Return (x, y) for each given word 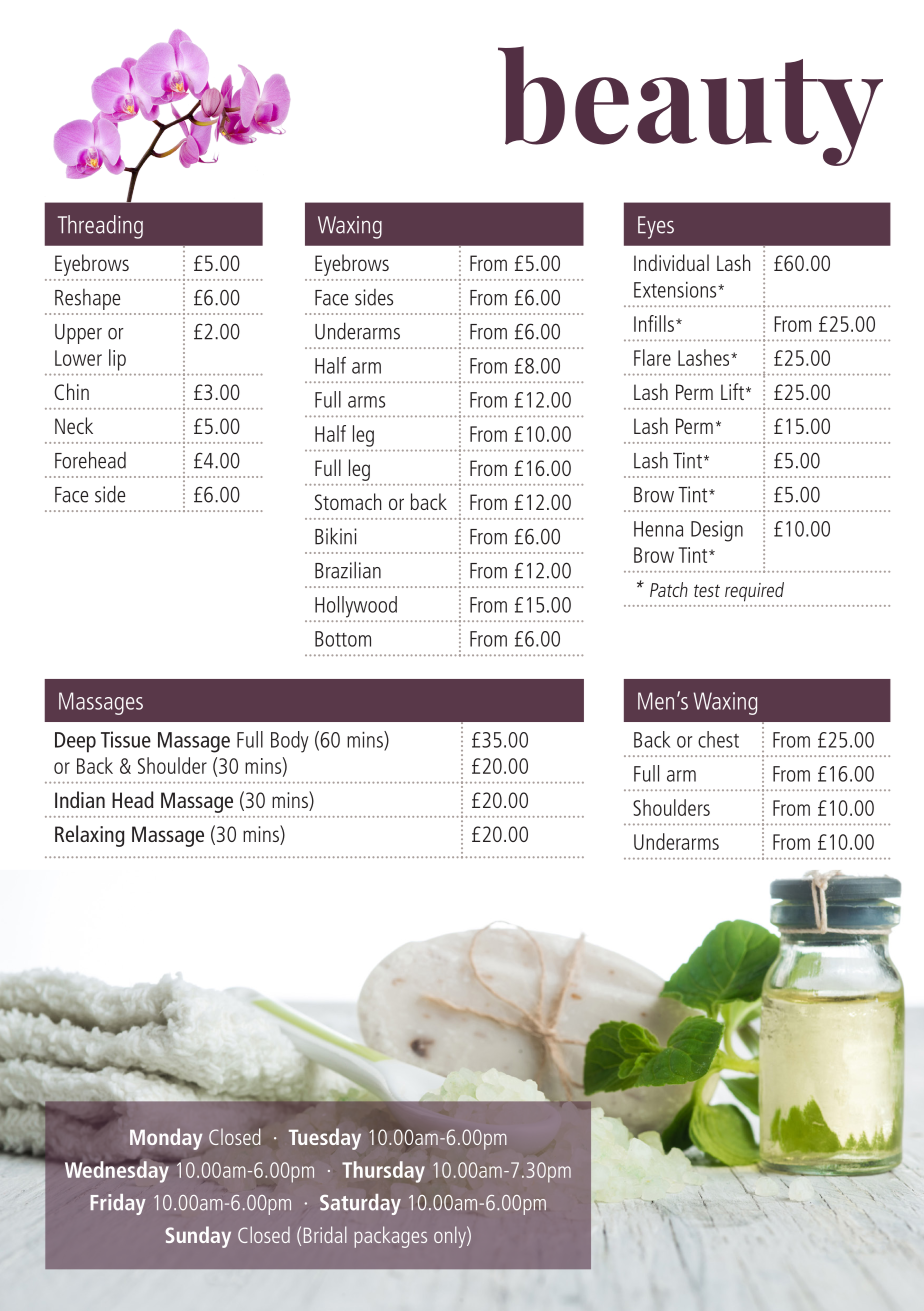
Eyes (656, 227)
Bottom (343, 639)
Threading (100, 227)
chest (718, 739)
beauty (690, 106)
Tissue (126, 739)
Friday (118, 1204)
